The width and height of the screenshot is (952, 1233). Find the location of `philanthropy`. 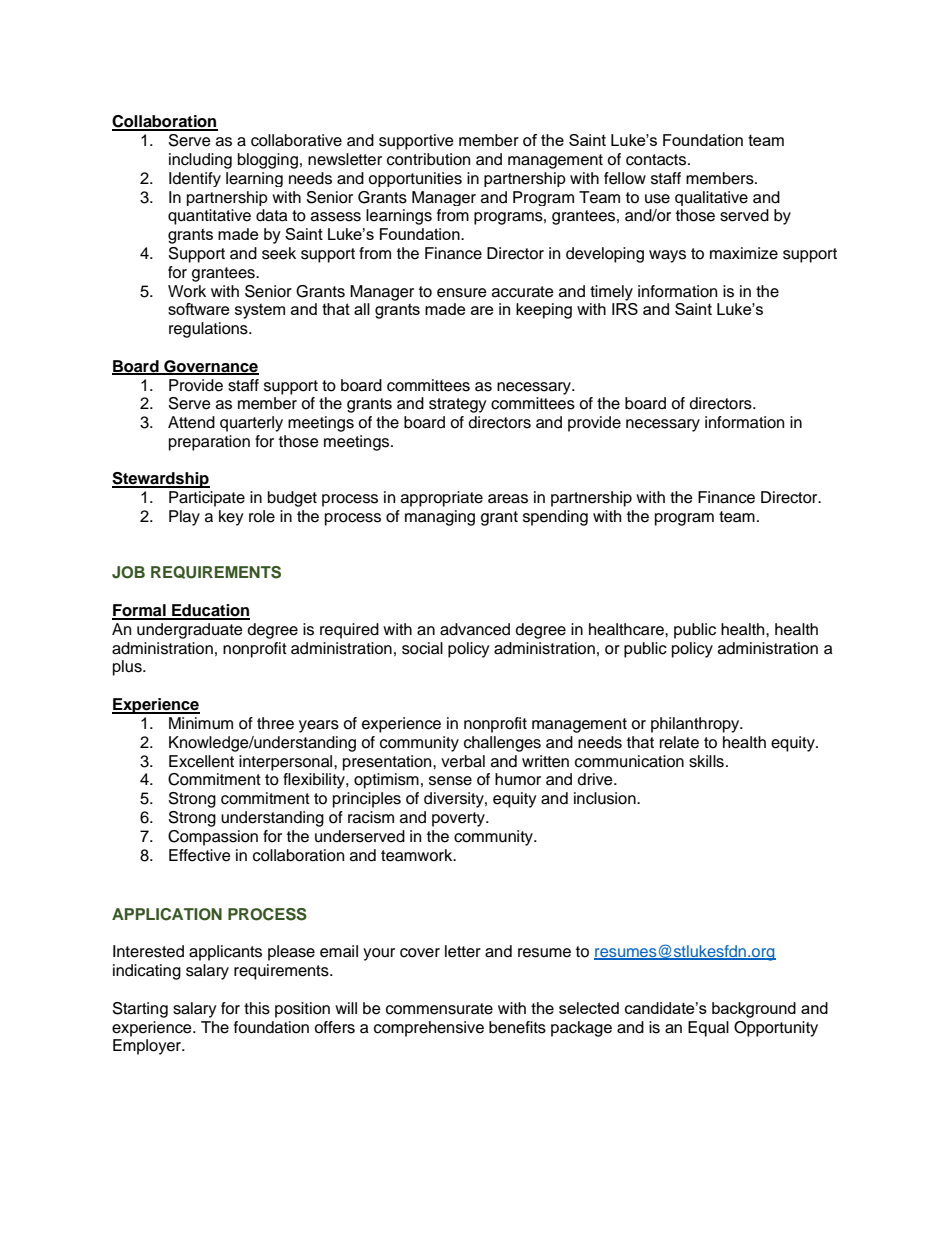

philanthropy is located at coordinates (696, 725).
